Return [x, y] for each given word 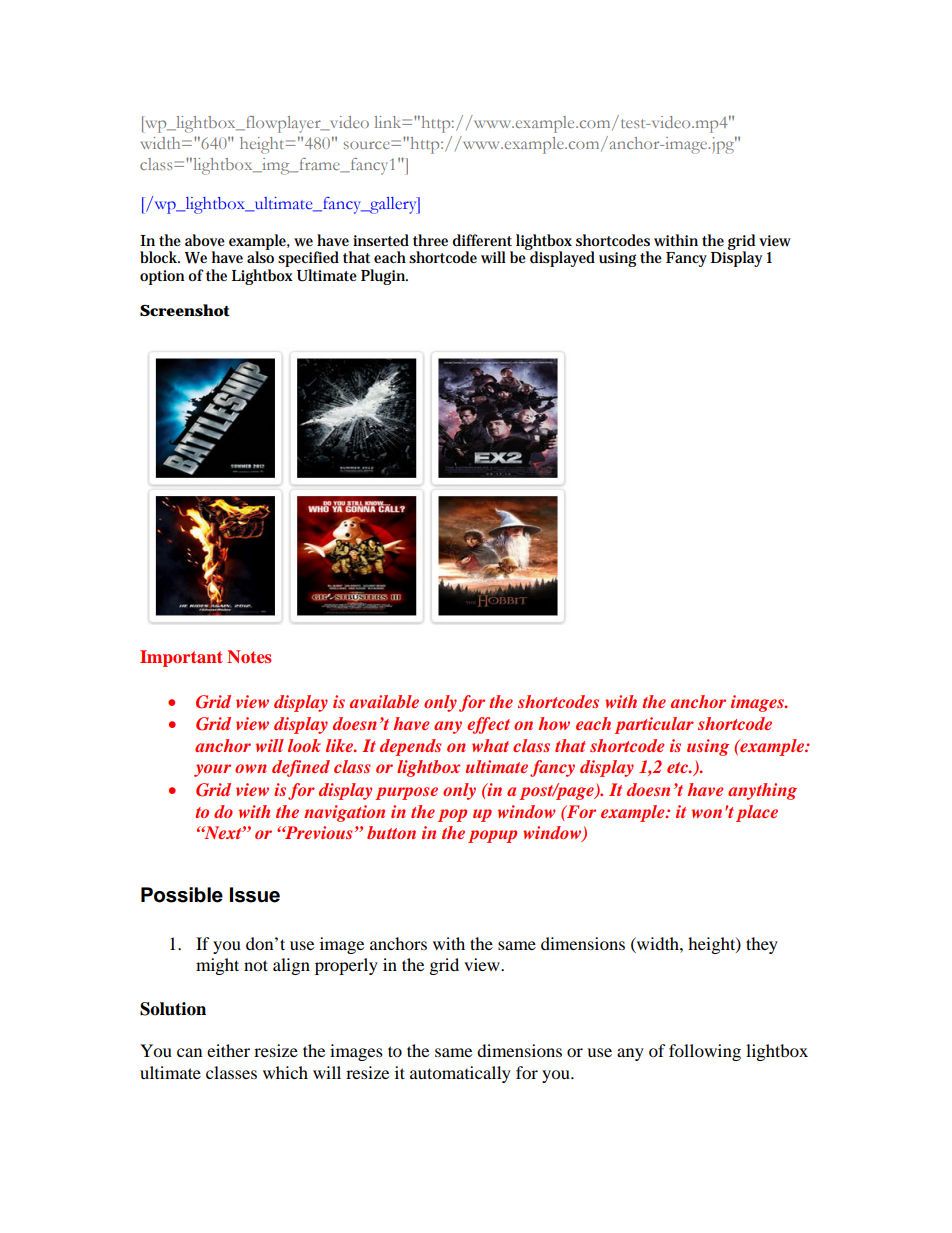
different [482, 240]
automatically [460, 1074]
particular [654, 725]
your [212, 770]
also [260, 256]
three [430, 240]
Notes [249, 656]
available [384, 701]
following [705, 1052]
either [228, 1050]
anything [762, 791]
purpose [406, 793]
